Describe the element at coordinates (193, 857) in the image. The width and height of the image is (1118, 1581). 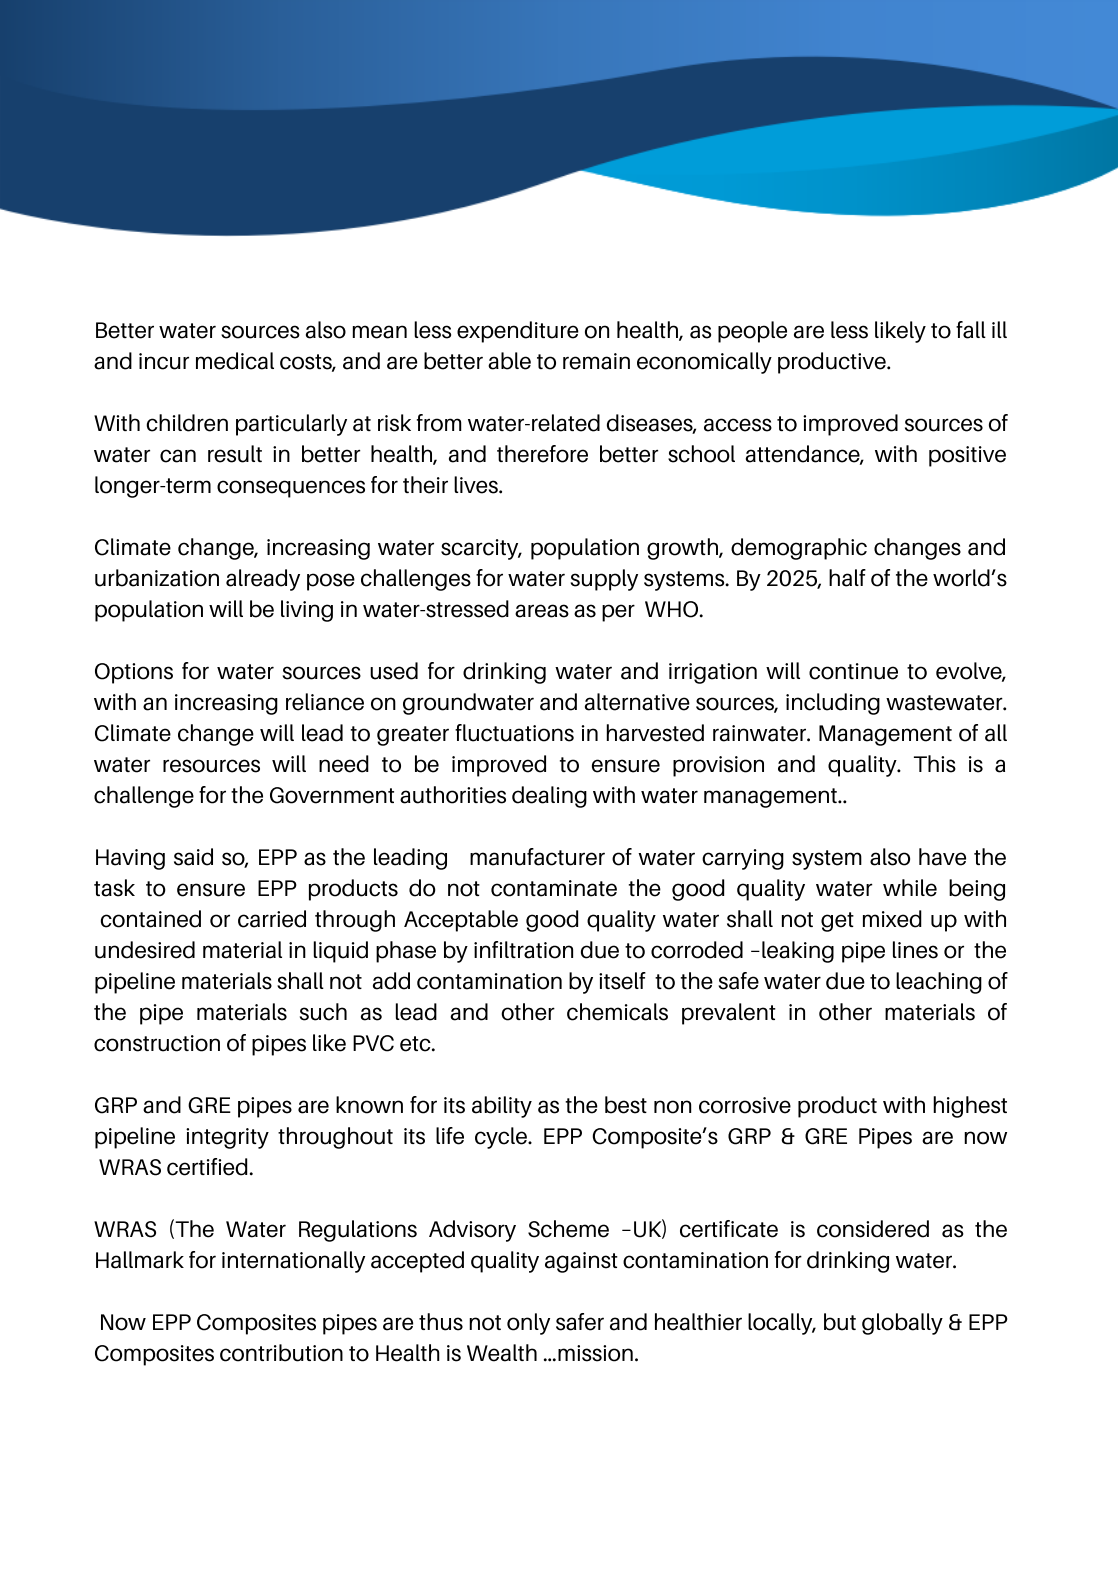
I see `said` at that location.
